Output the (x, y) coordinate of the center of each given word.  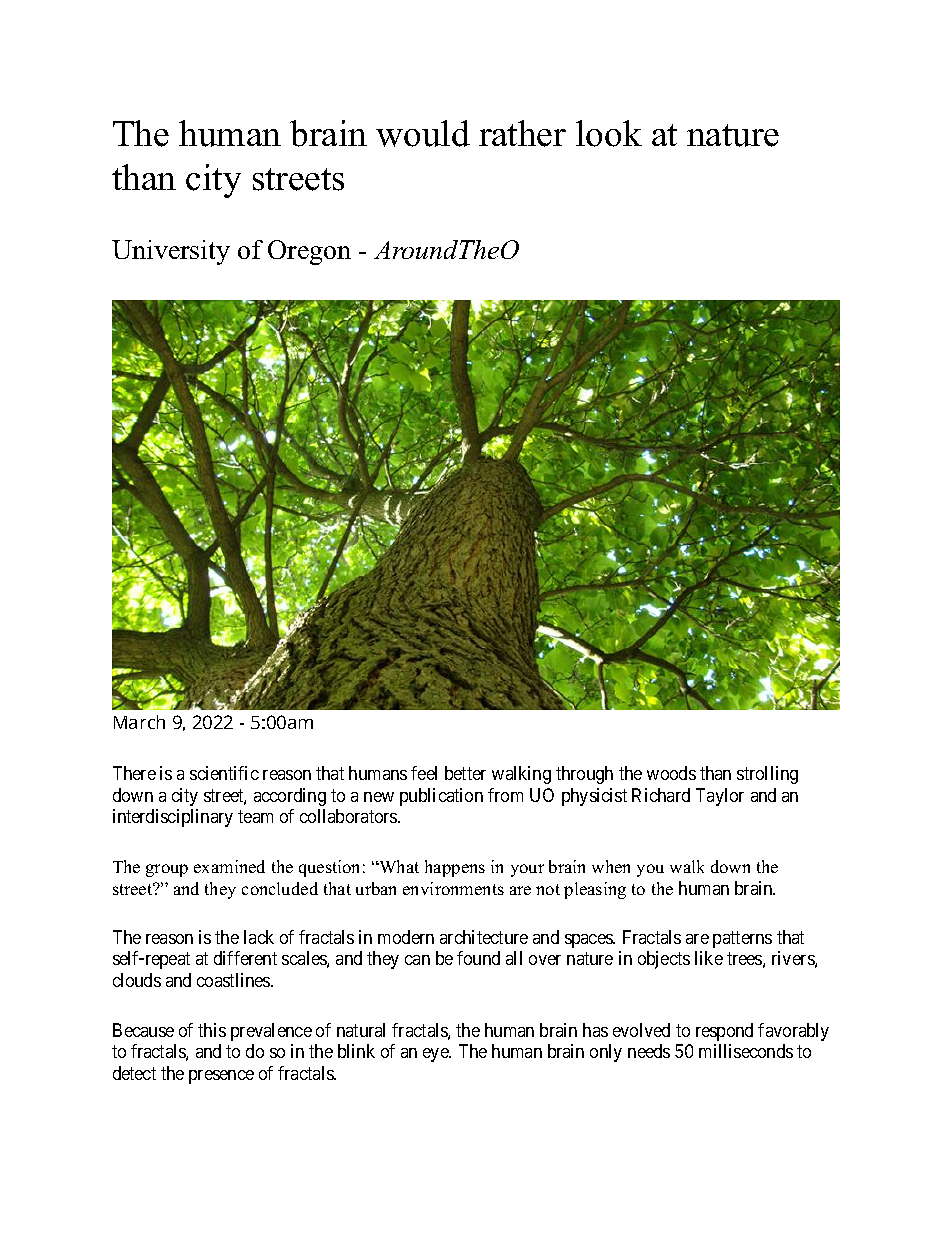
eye (437, 1055)
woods (671, 773)
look (609, 133)
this (212, 1030)
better (465, 773)
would (423, 133)
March (139, 722)
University (171, 252)
